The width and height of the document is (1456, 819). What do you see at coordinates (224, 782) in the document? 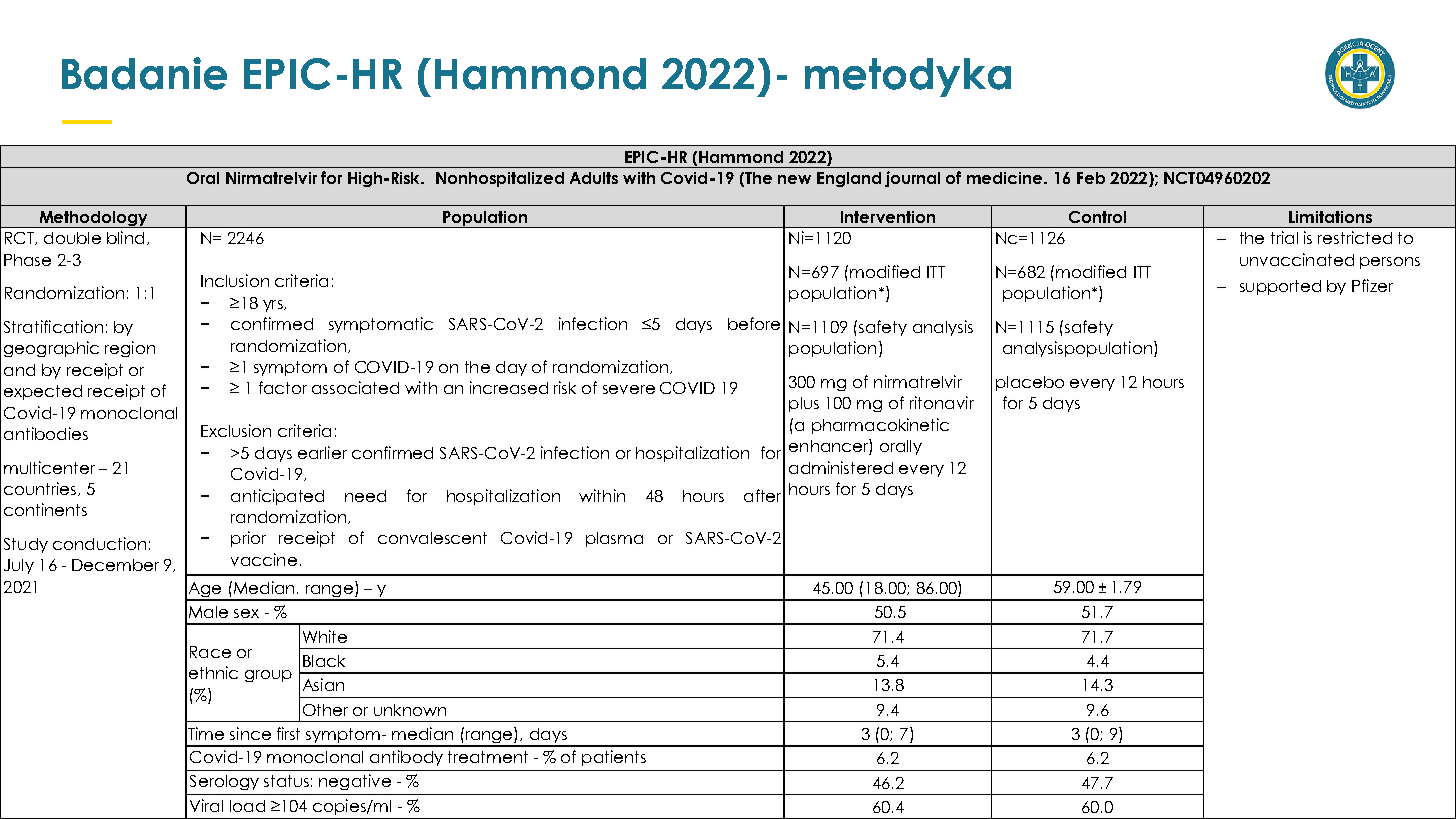
I see `Serology` at bounding box center [224, 782].
